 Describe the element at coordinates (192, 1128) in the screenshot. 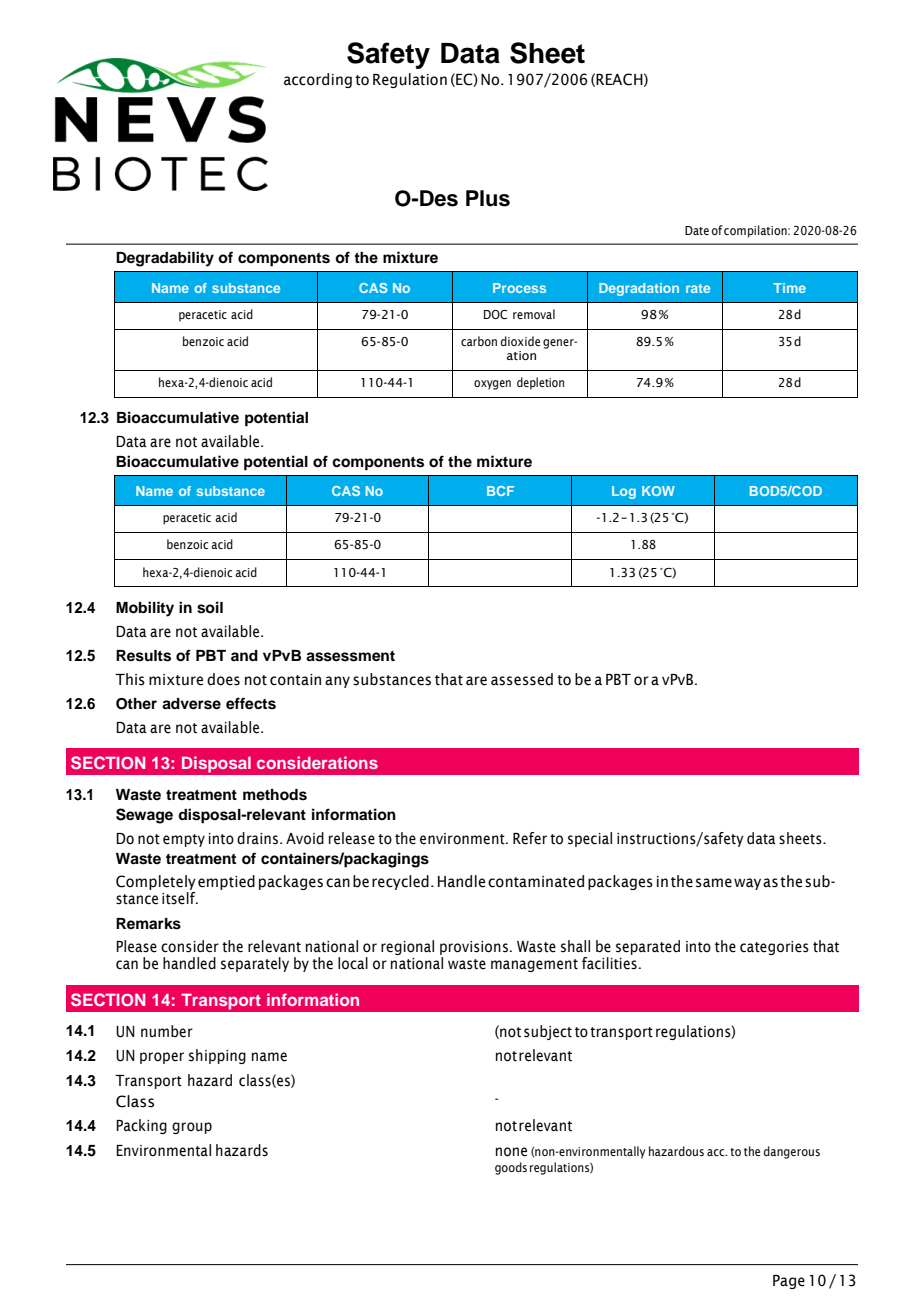

I see `group` at that location.
